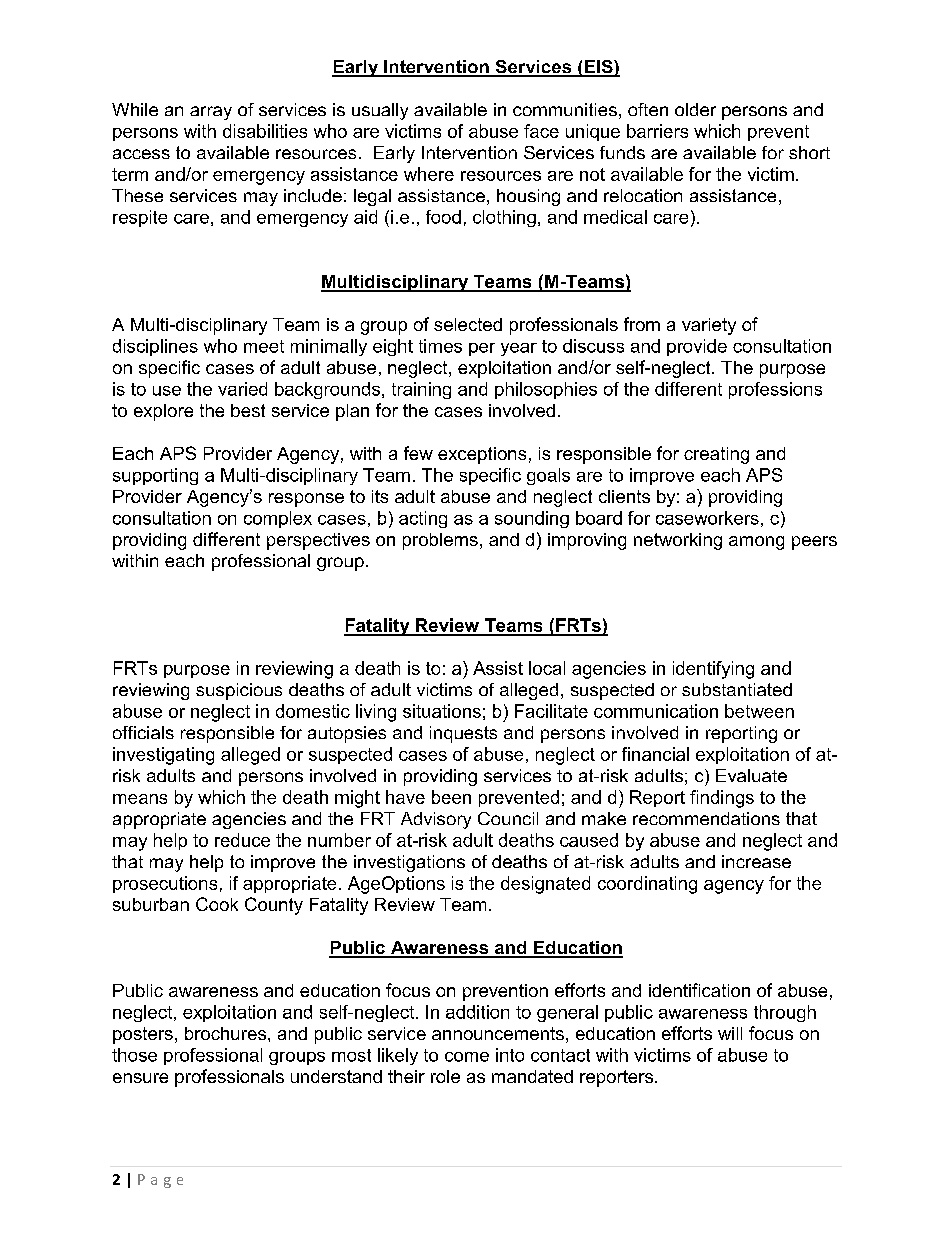  I want to click on Page, so click(160, 1181).
